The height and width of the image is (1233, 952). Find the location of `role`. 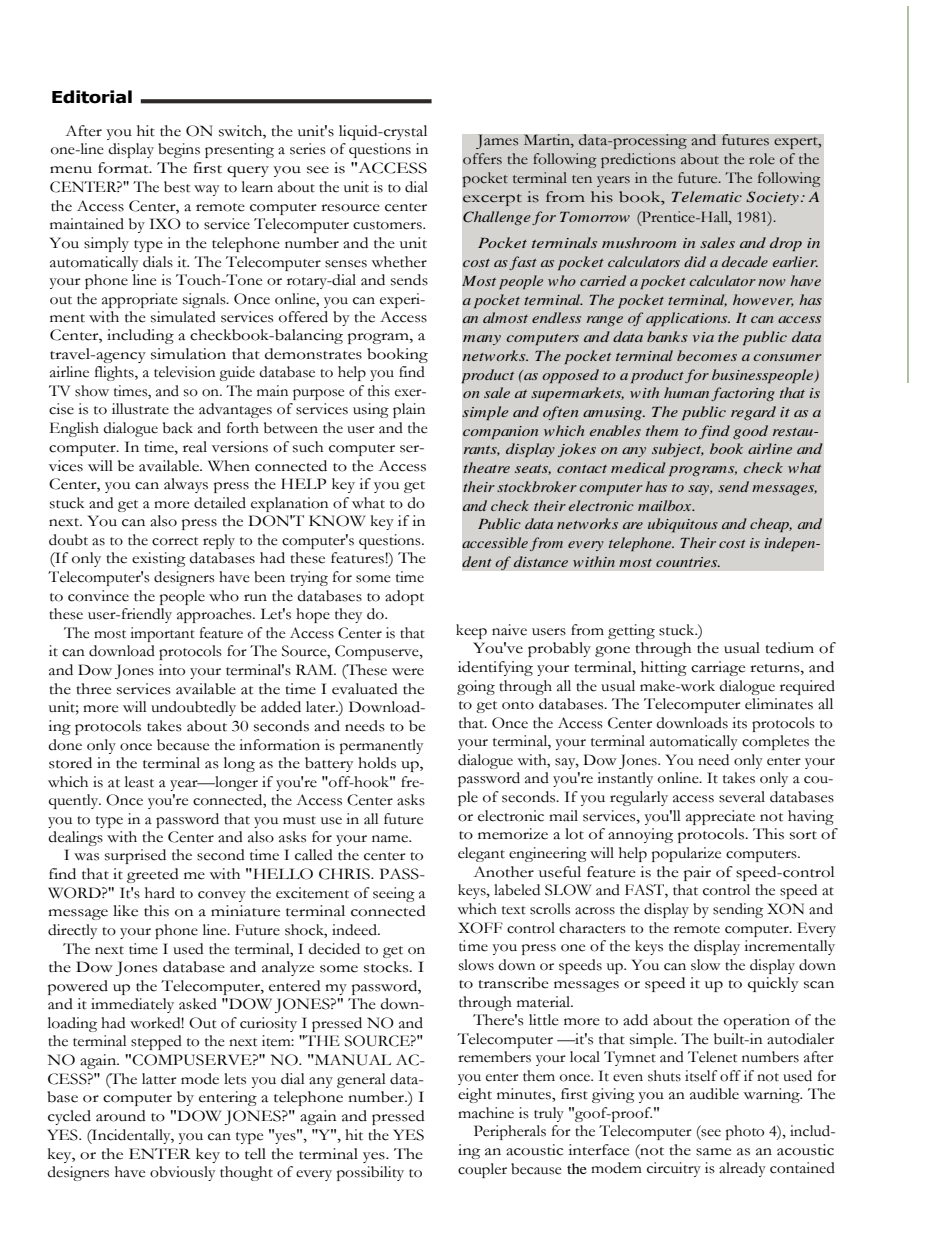

role is located at coordinates (762, 159).
